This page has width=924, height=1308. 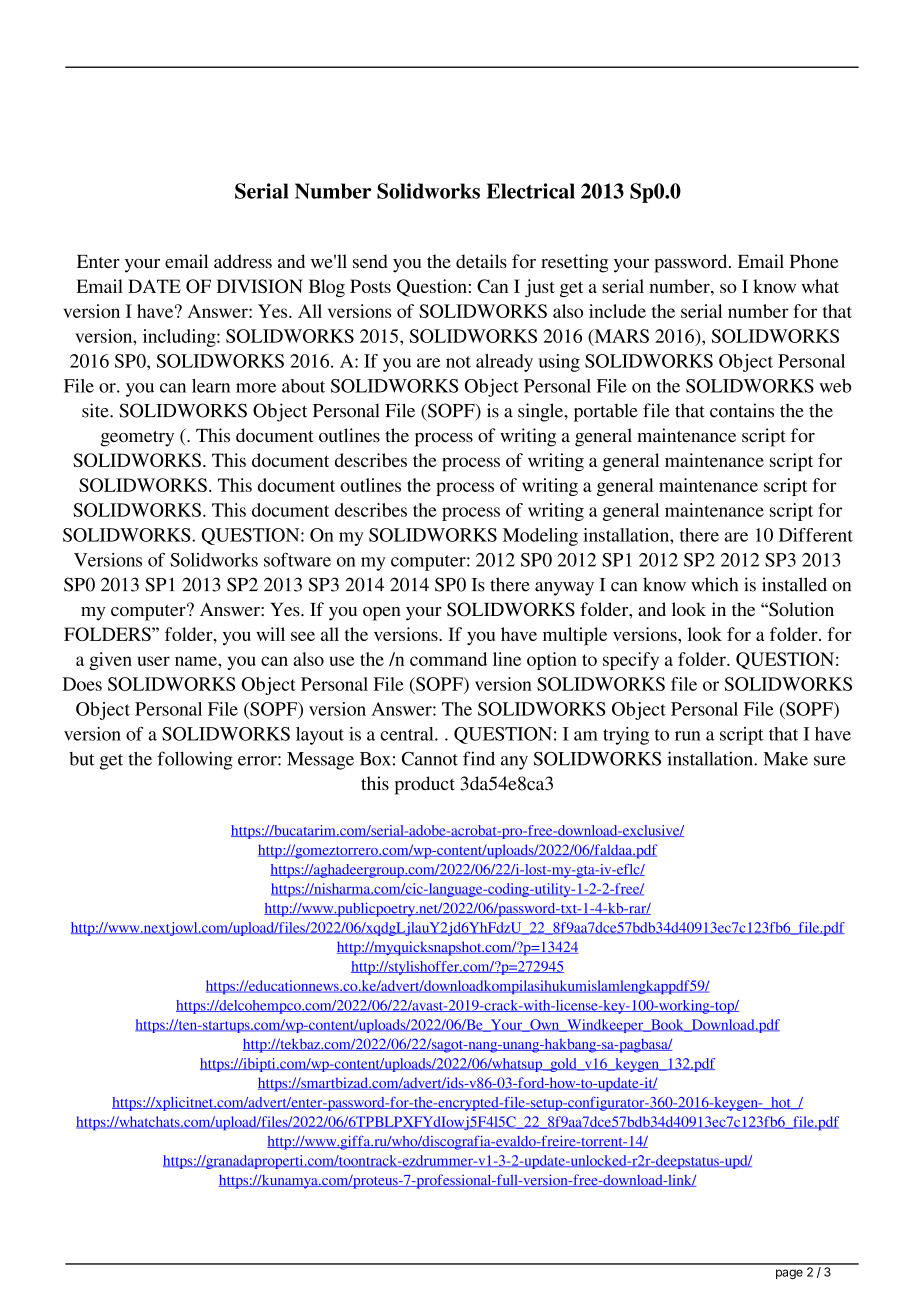 I want to click on Make, so click(x=785, y=759).
